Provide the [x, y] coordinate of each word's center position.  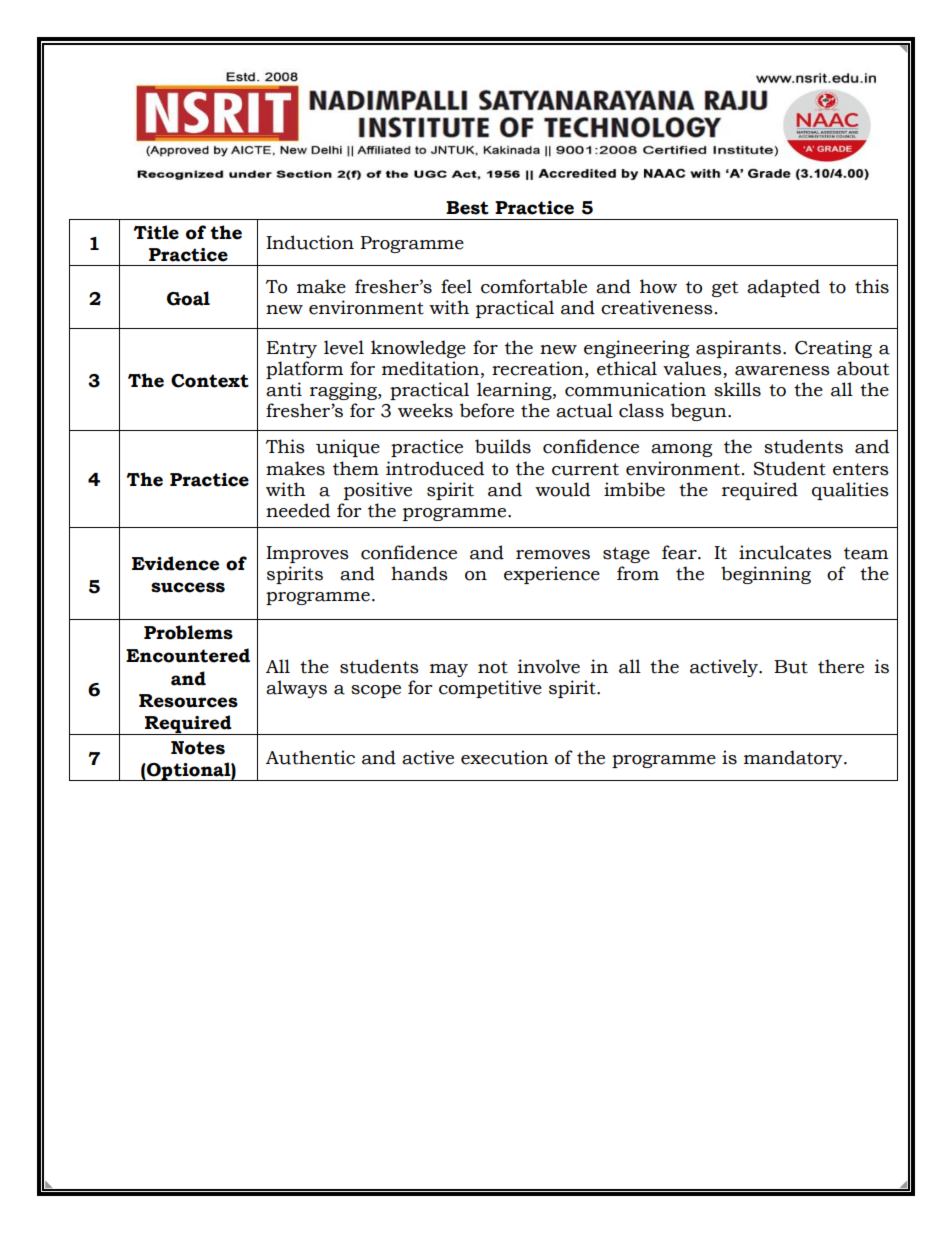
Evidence [175, 563]
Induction [310, 242]
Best [467, 208]
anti [284, 389]
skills [737, 389]
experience [552, 575]
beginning [766, 575]
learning [515, 391]
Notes [198, 748]
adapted [783, 288]
